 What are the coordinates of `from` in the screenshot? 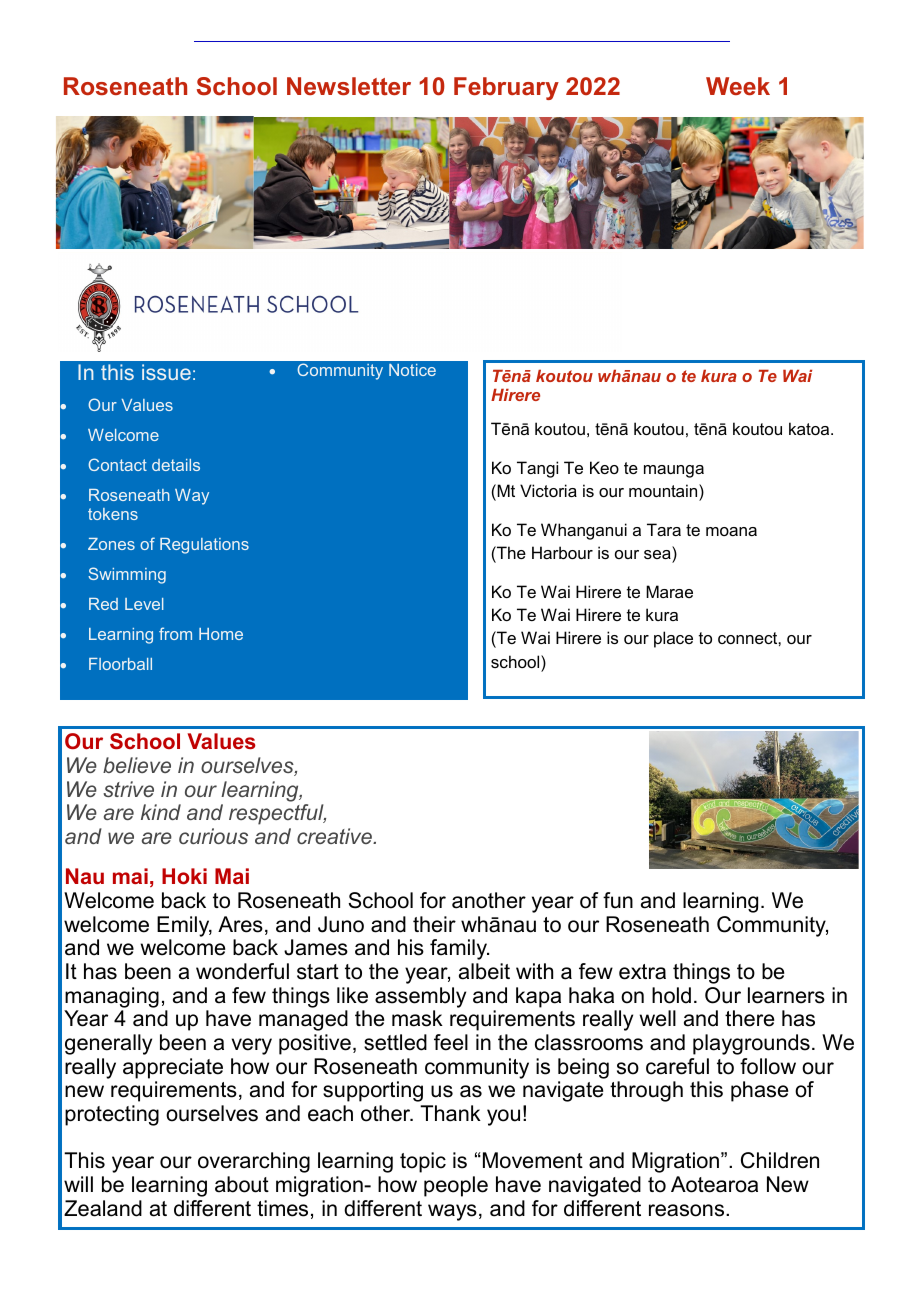 It's located at (175, 633).
